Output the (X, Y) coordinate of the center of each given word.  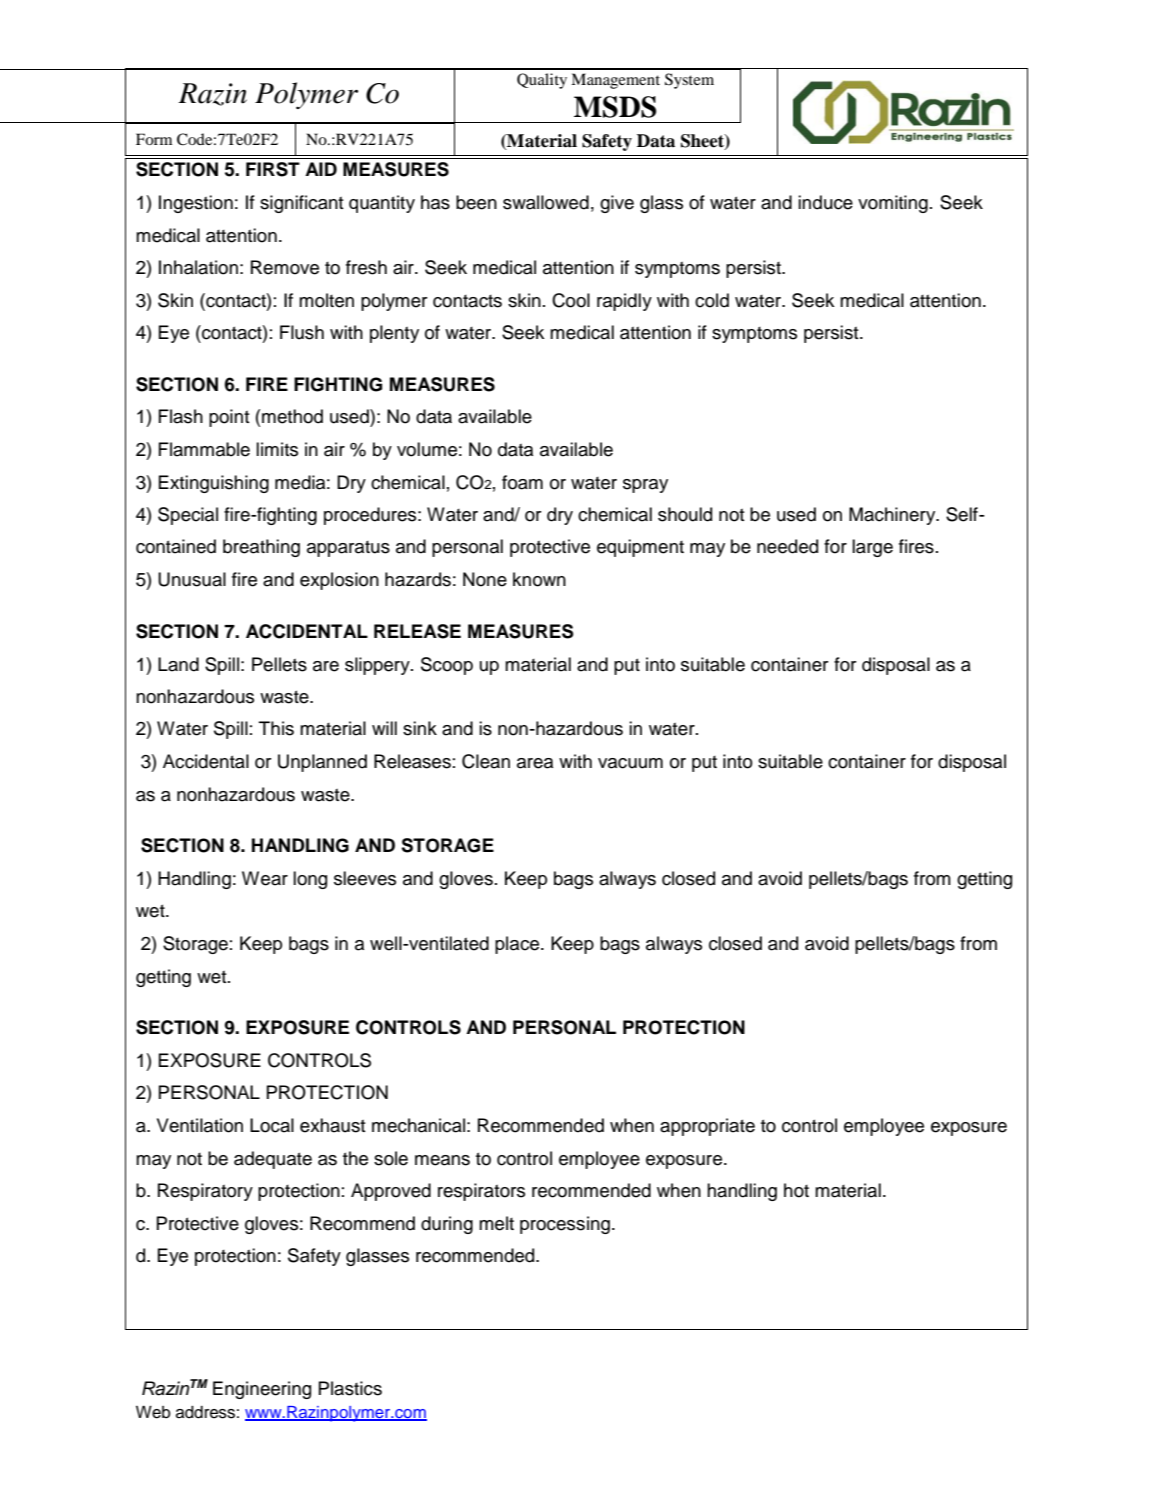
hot (796, 1190)
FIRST (273, 169)
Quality (542, 81)
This (276, 728)
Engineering (262, 1390)
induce (825, 202)
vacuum (630, 763)
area (535, 763)
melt (496, 1223)
